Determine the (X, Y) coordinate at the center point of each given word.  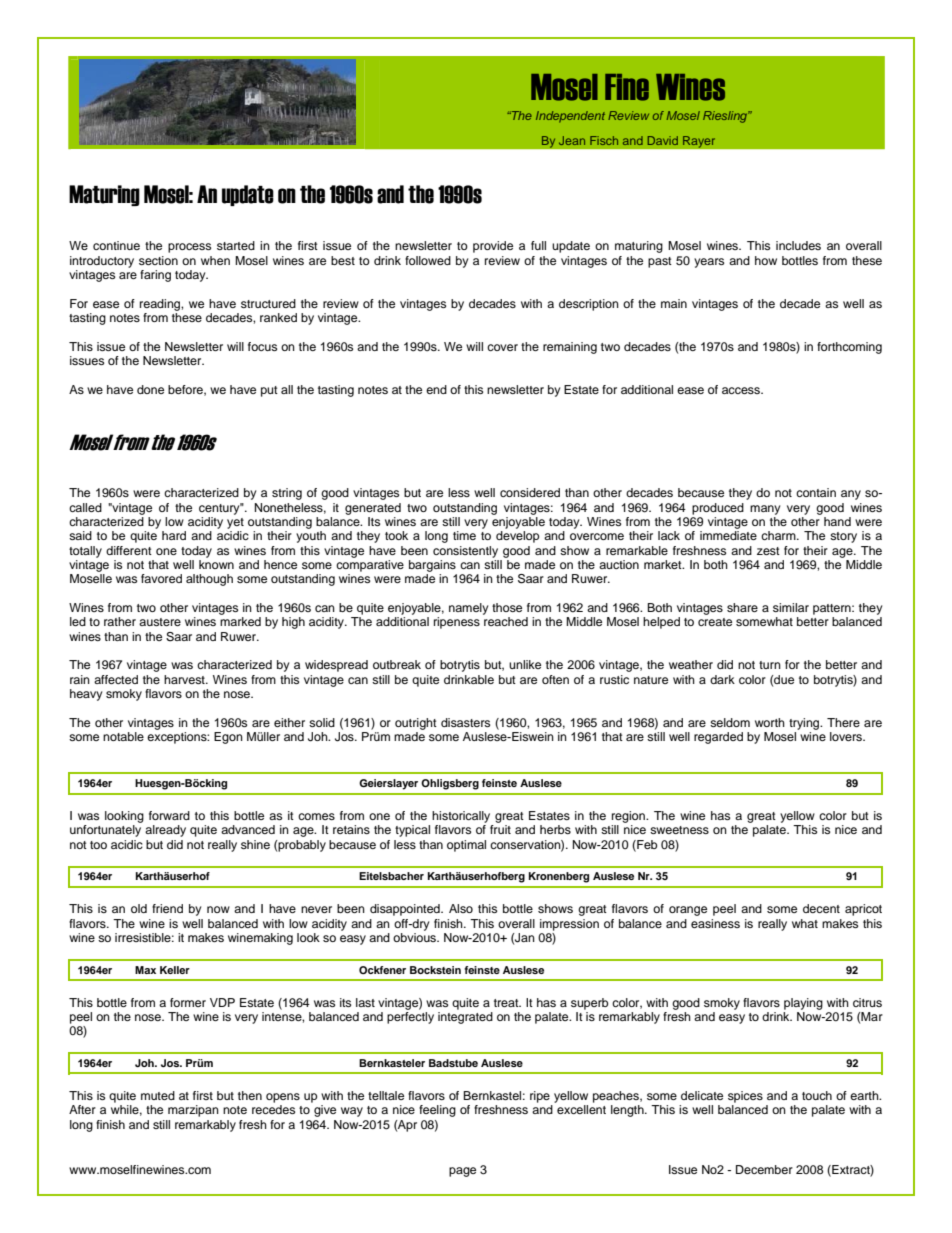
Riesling (726, 117)
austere (160, 622)
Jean (572, 140)
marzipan (193, 1111)
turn (770, 665)
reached (506, 621)
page (462, 1172)
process (189, 248)
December (764, 1169)
